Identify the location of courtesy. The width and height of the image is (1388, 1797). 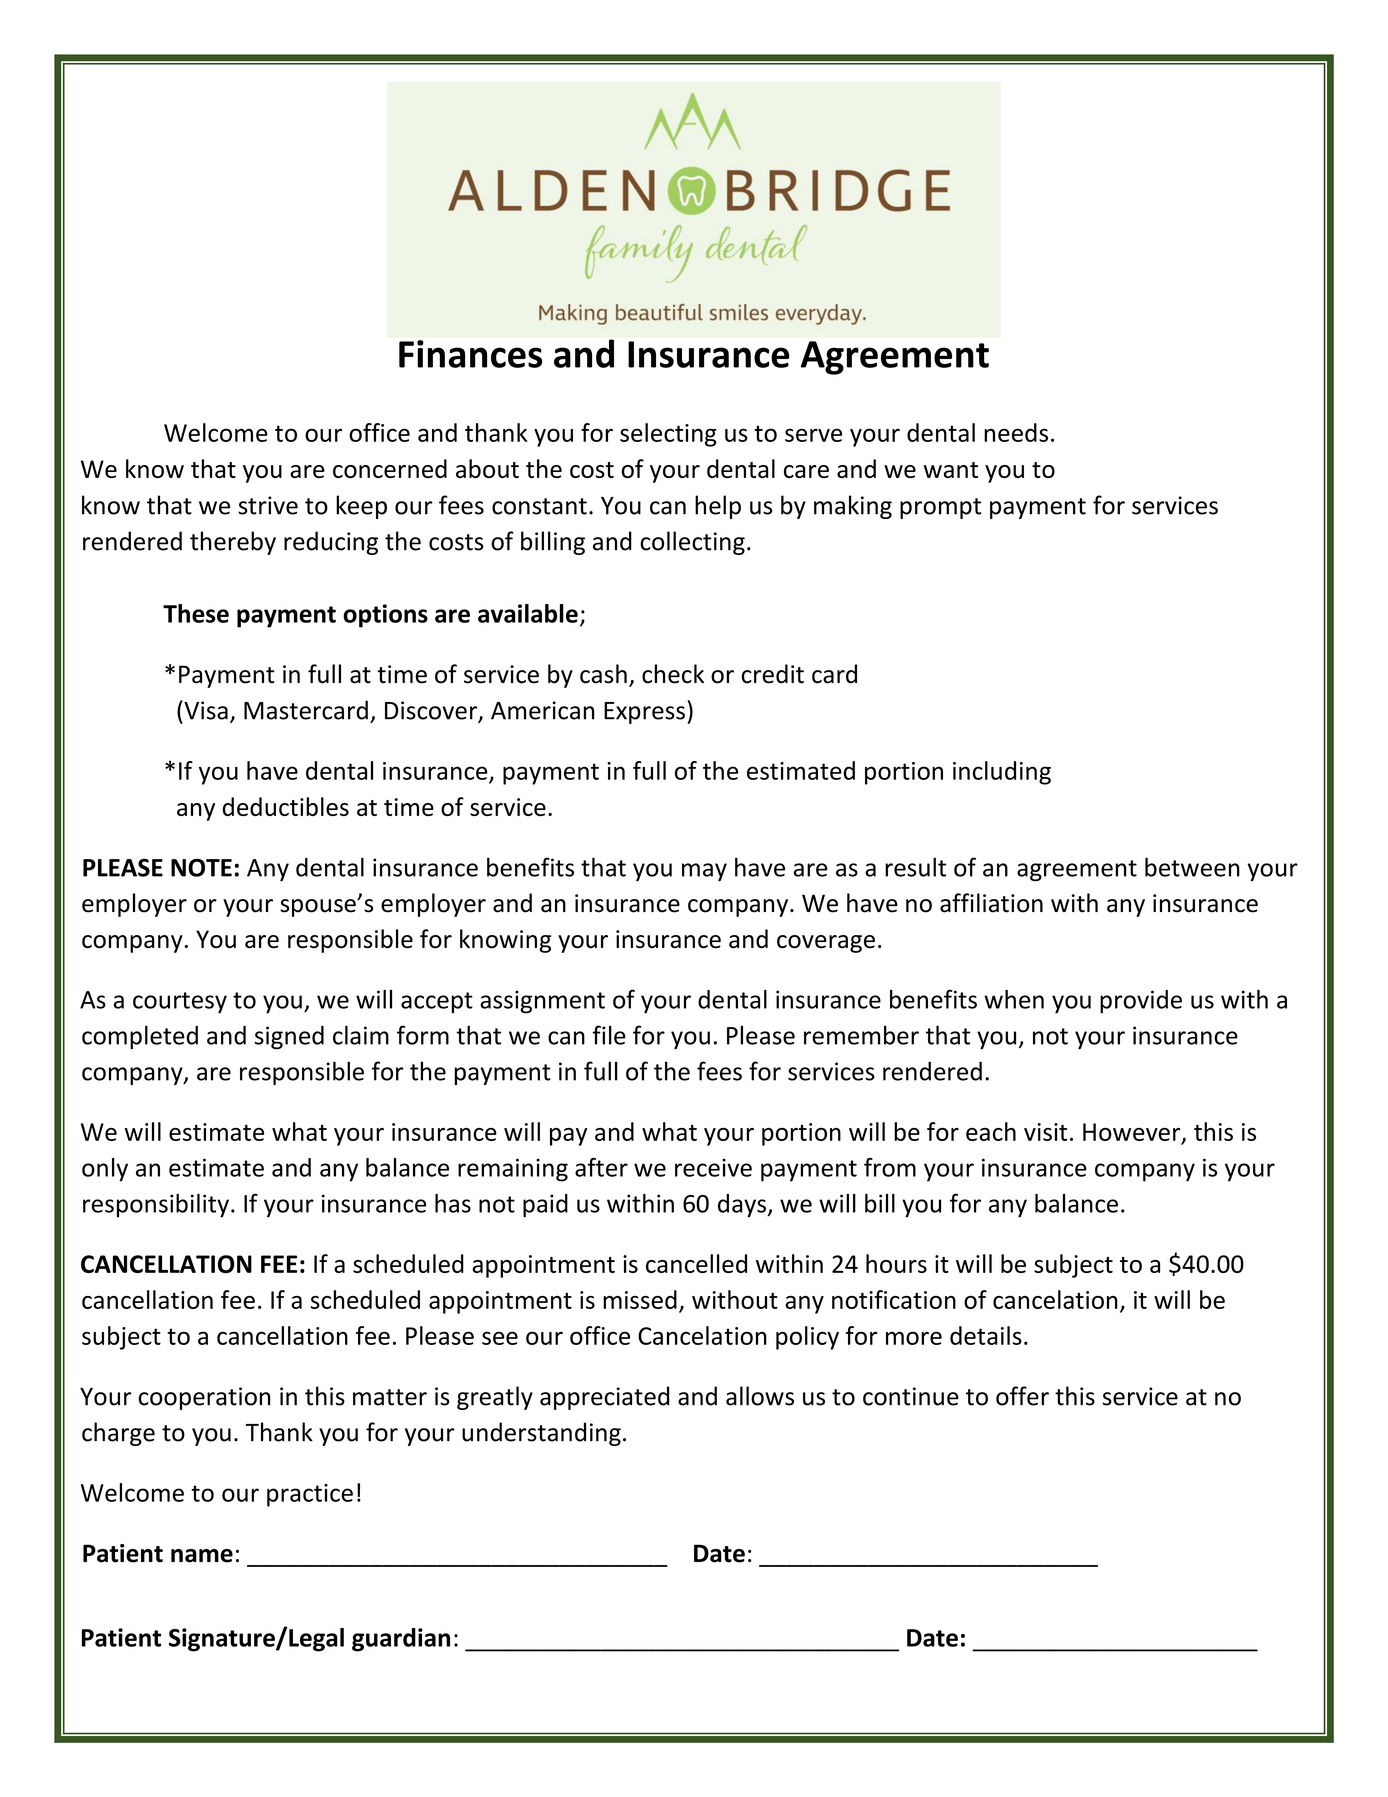
(180, 1003).
